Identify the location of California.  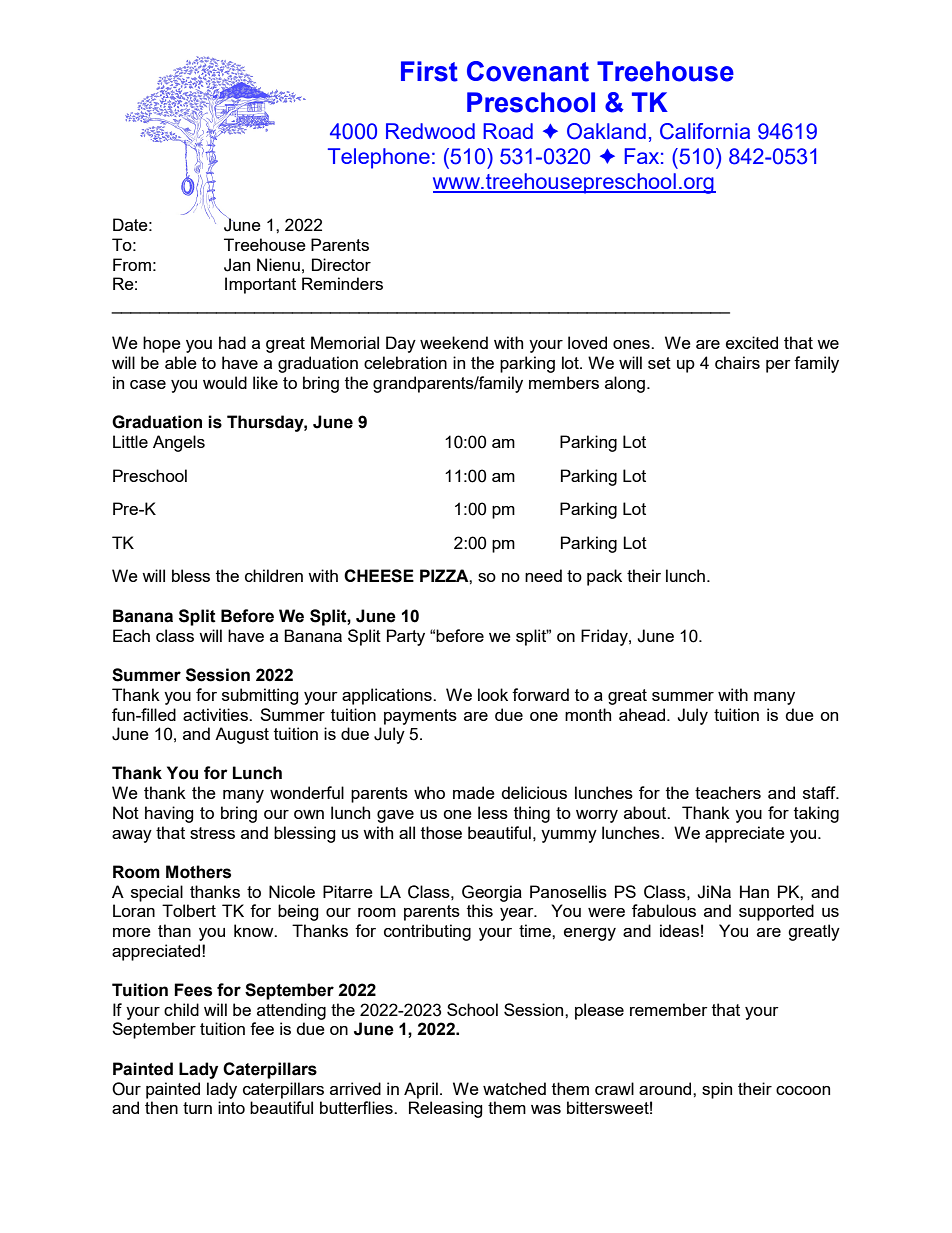
(705, 131).
